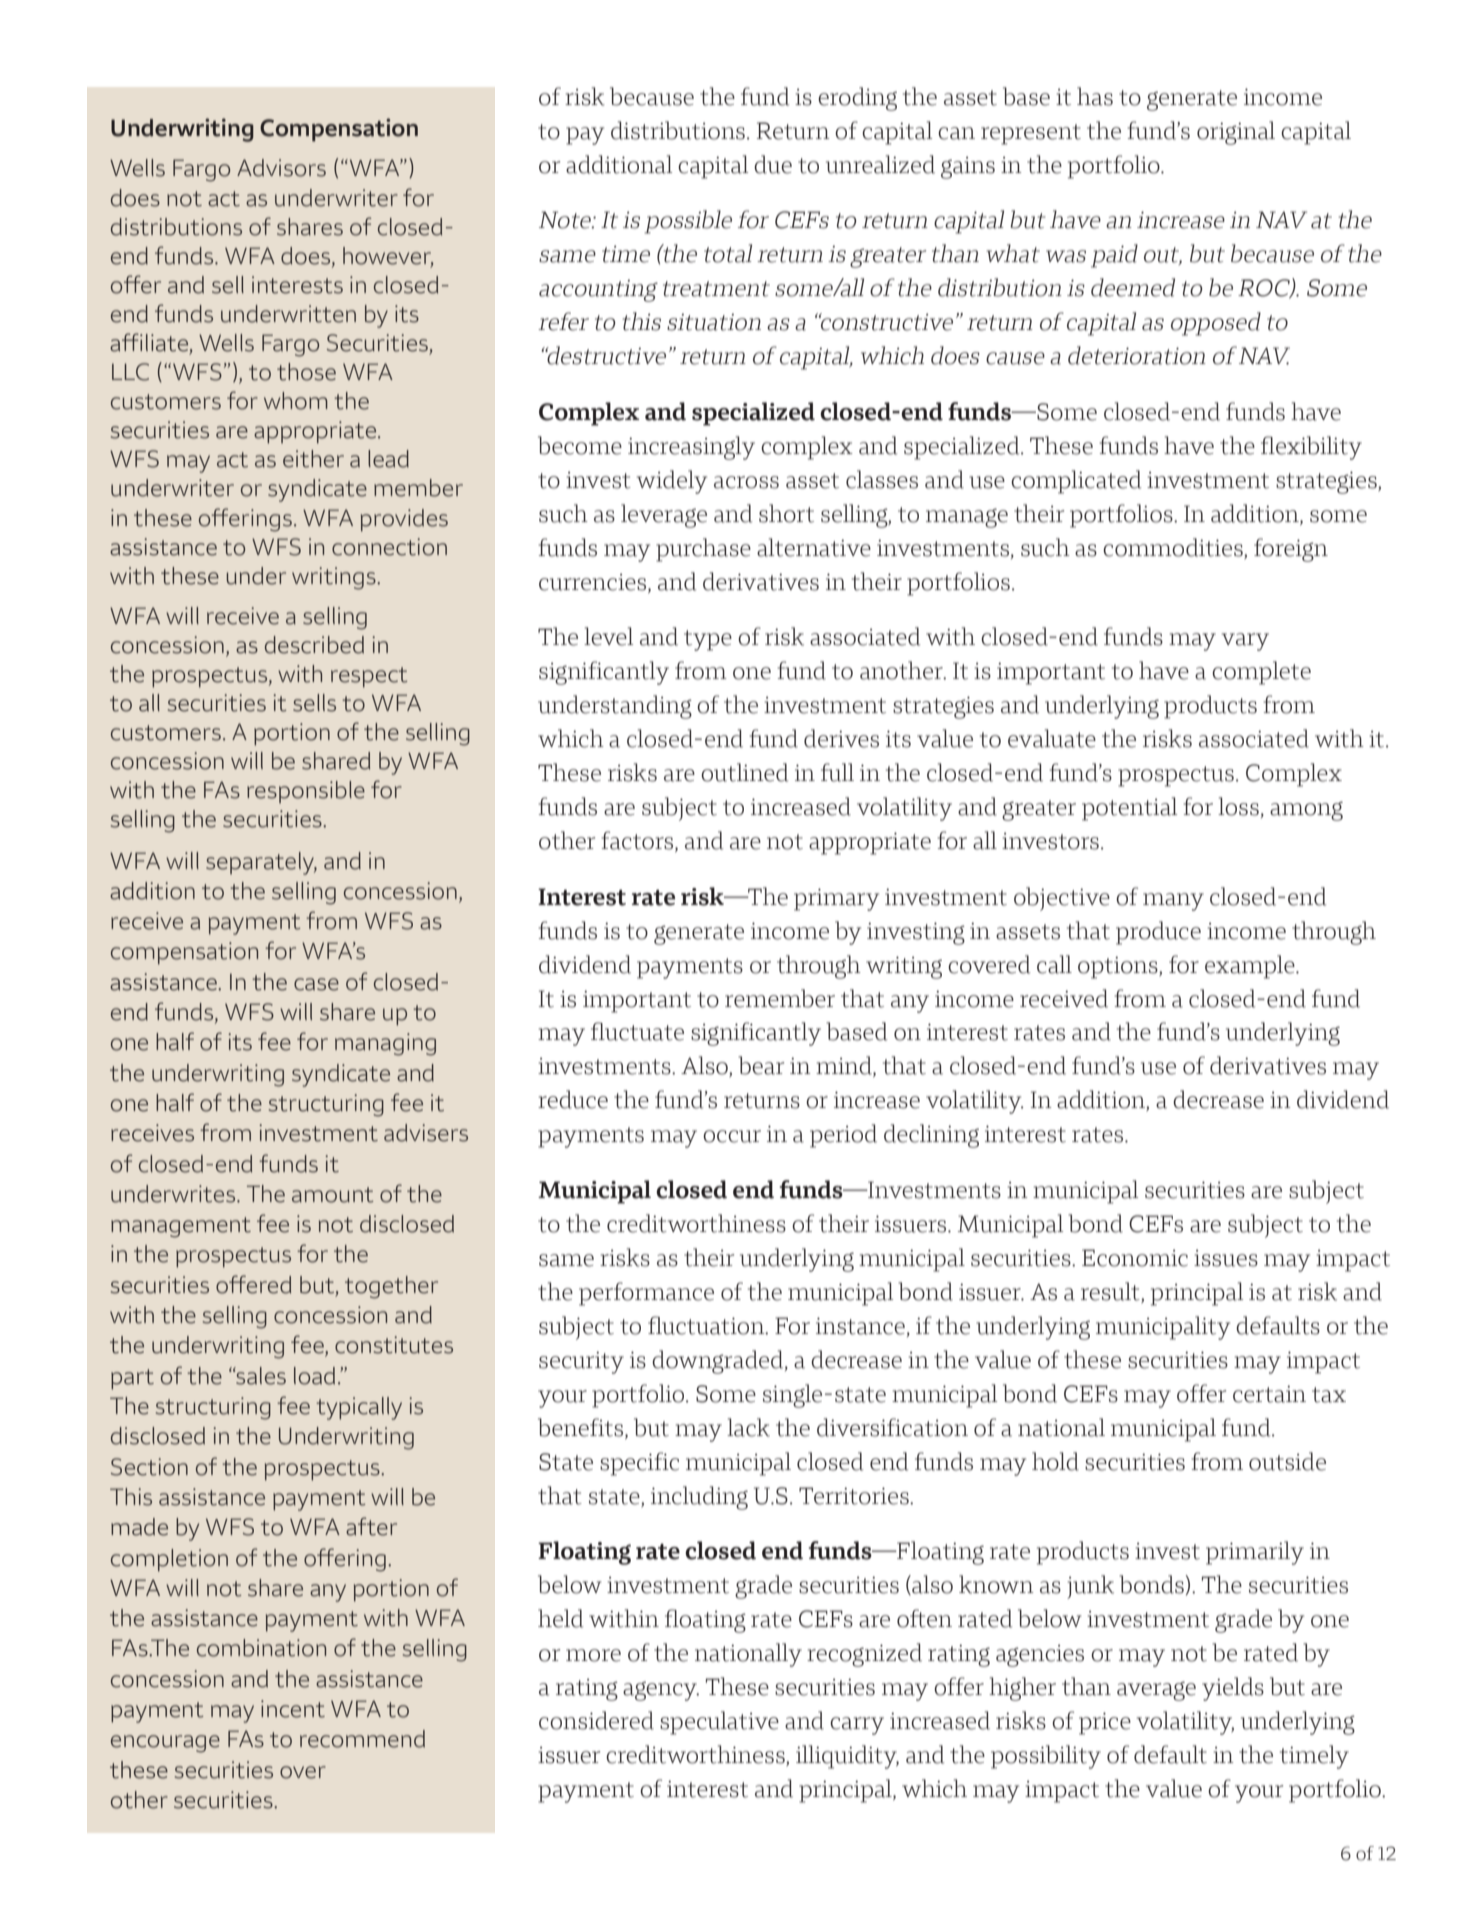 The height and width of the screenshot is (1920, 1484). Describe the element at coordinates (316, 984) in the screenshot. I see `case` at that location.
